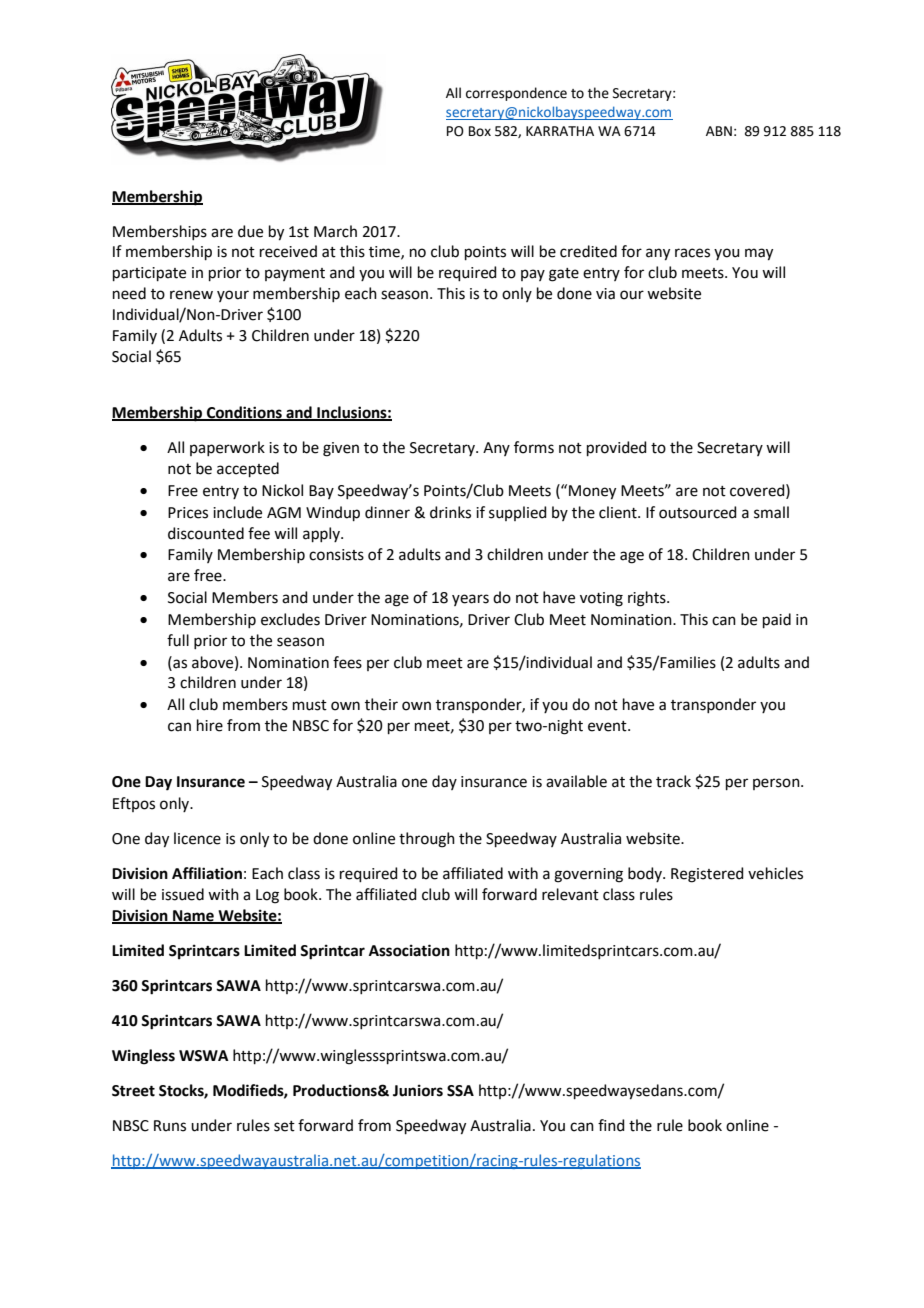 This screenshot has width=924, height=1308. What do you see at coordinates (427, 840) in the screenshot?
I see `through` at bounding box center [427, 840].
